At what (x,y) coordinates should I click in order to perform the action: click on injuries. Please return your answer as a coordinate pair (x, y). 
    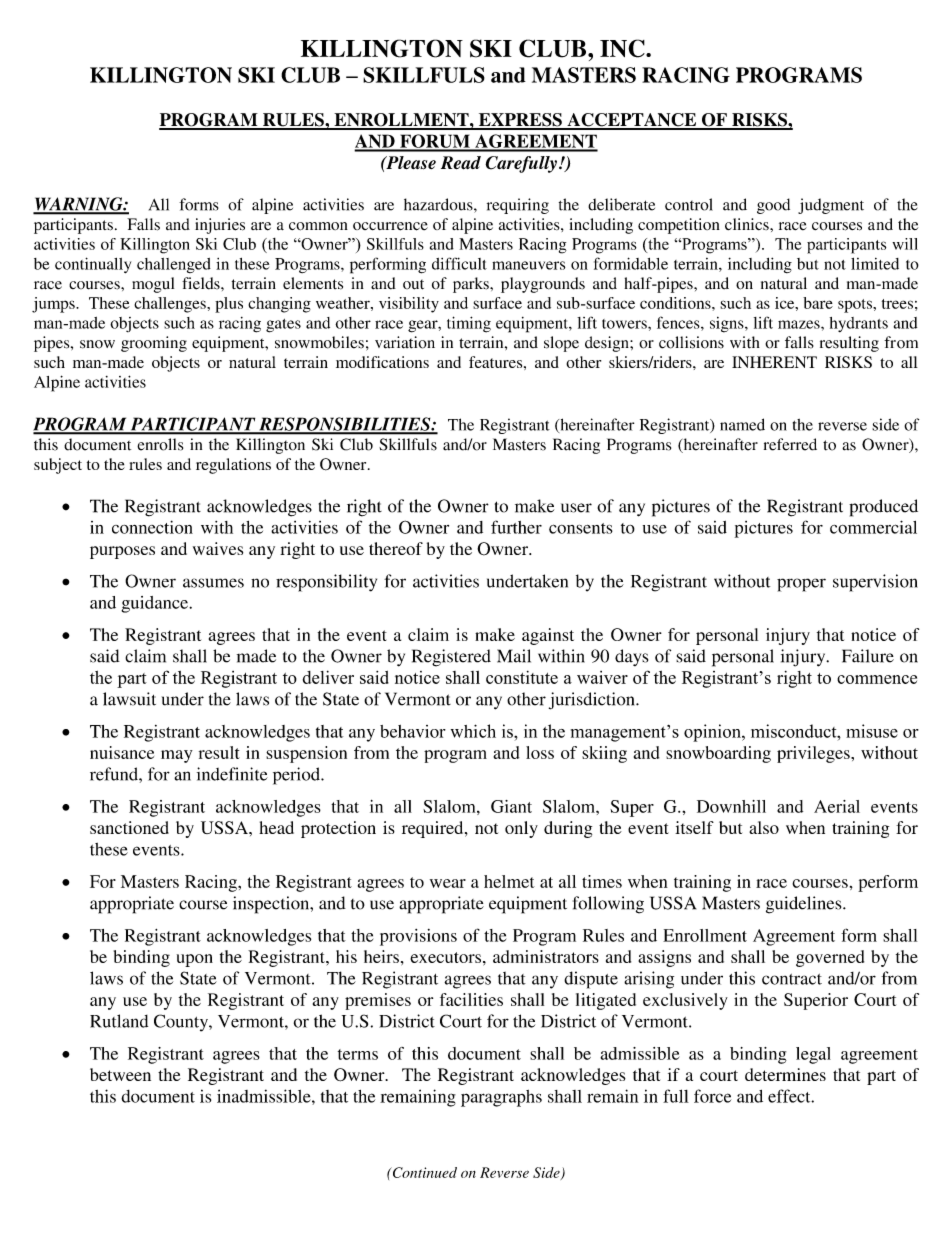
    Looking at the image, I should click on (220, 226).
